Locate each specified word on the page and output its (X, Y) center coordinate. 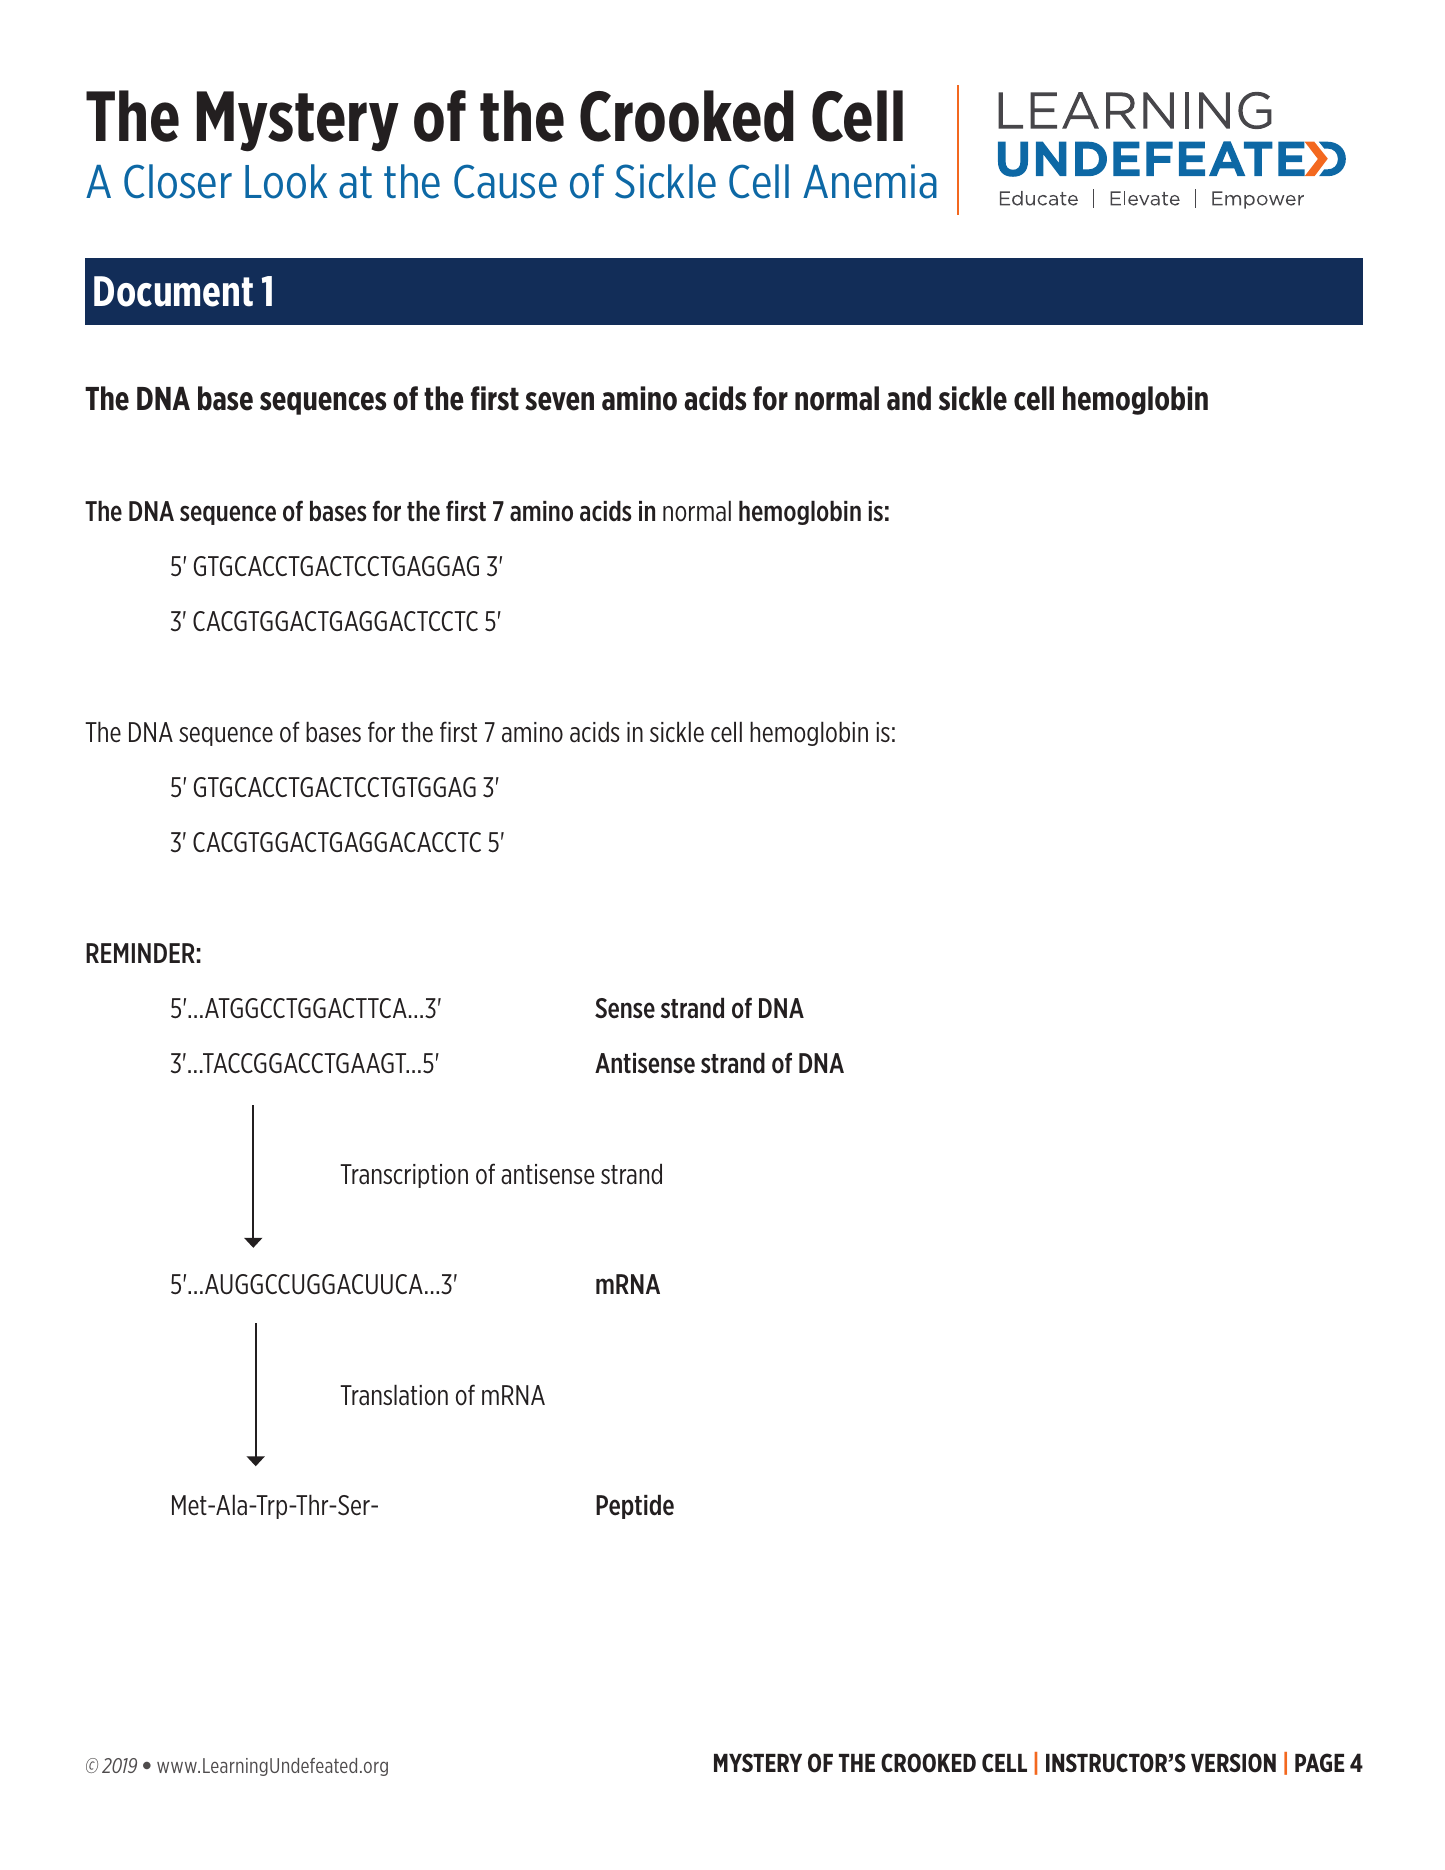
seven (559, 401)
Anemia (870, 181)
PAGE (1319, 1762)
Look (286, 181)
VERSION (1233, 1763)
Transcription (404, 1176)
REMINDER (140, 953)
